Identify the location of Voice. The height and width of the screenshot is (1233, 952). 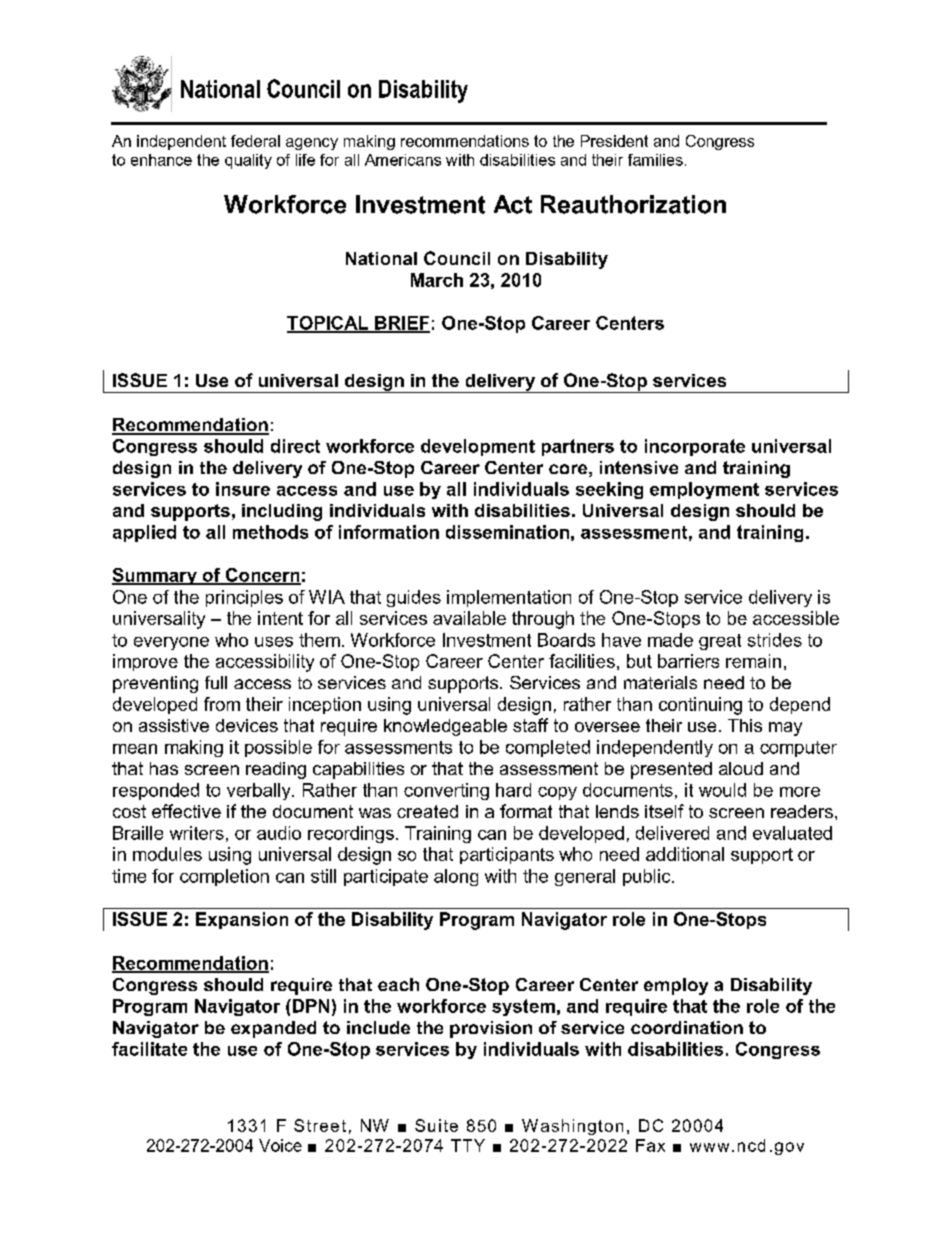
(280, 1145).
